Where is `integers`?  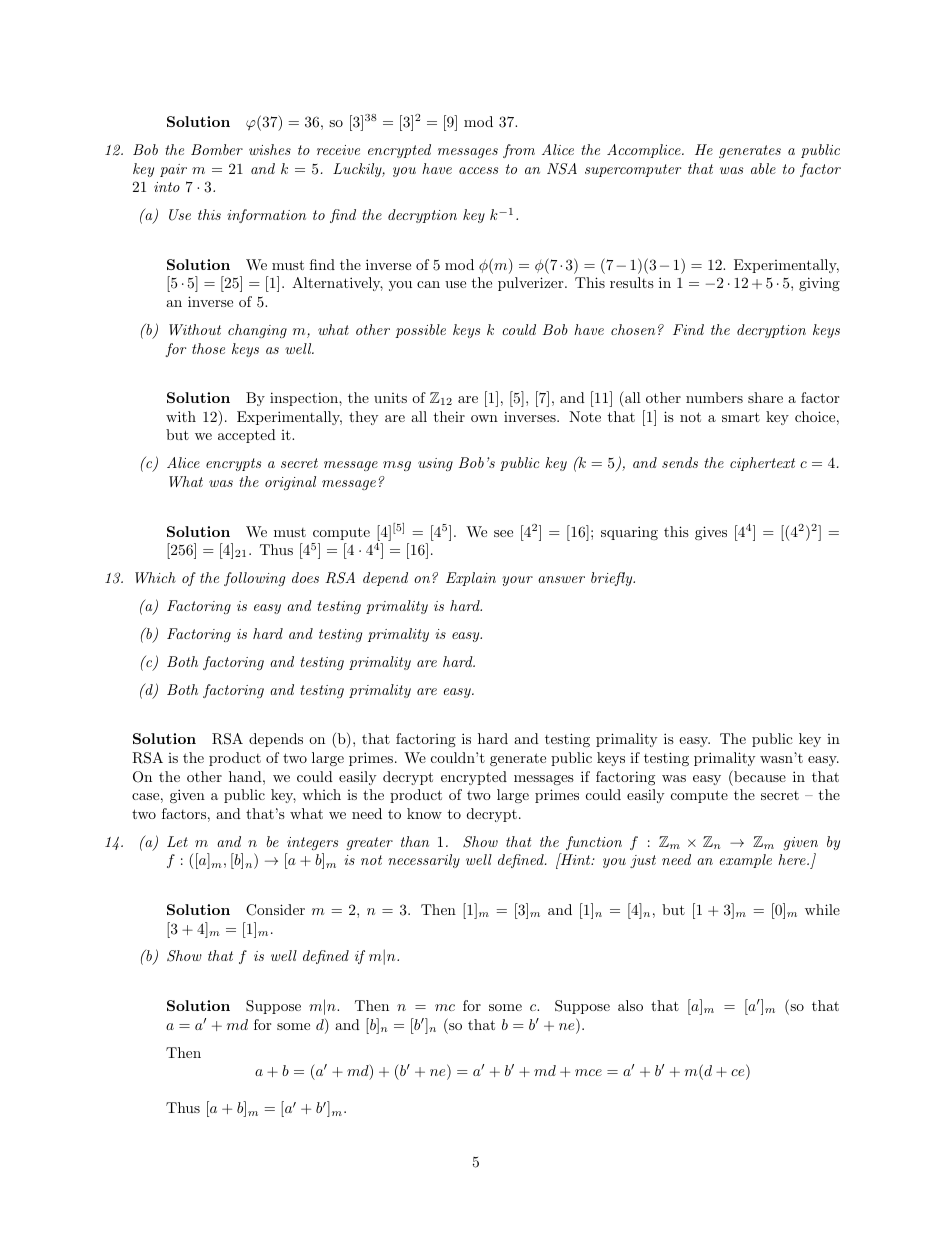
integers is located at coordinates (312, 843).
